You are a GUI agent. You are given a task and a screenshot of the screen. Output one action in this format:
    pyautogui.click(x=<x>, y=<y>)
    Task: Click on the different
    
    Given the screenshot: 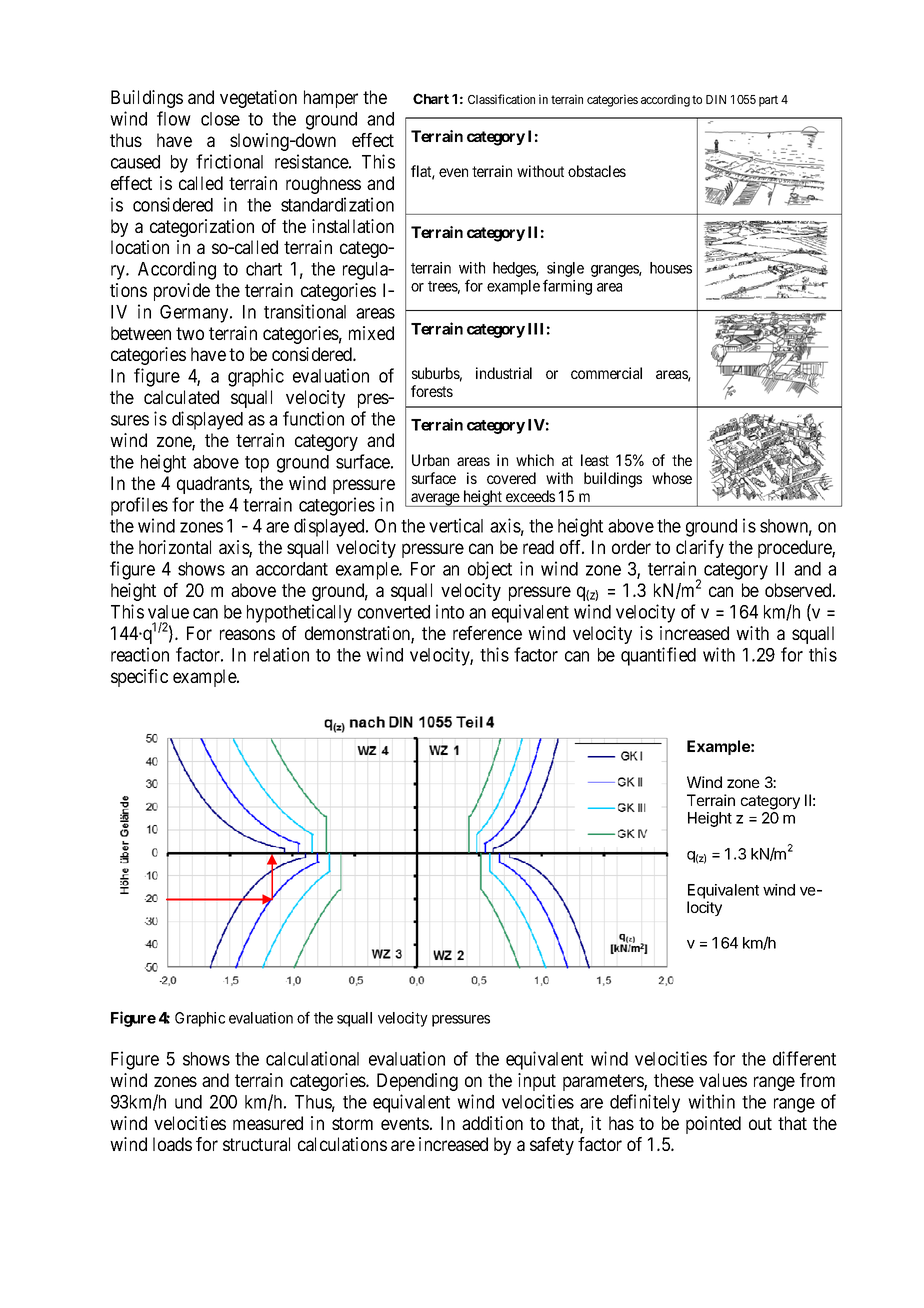 What is the action you would take?
    pyautogui.click(x=804, y=1058)
